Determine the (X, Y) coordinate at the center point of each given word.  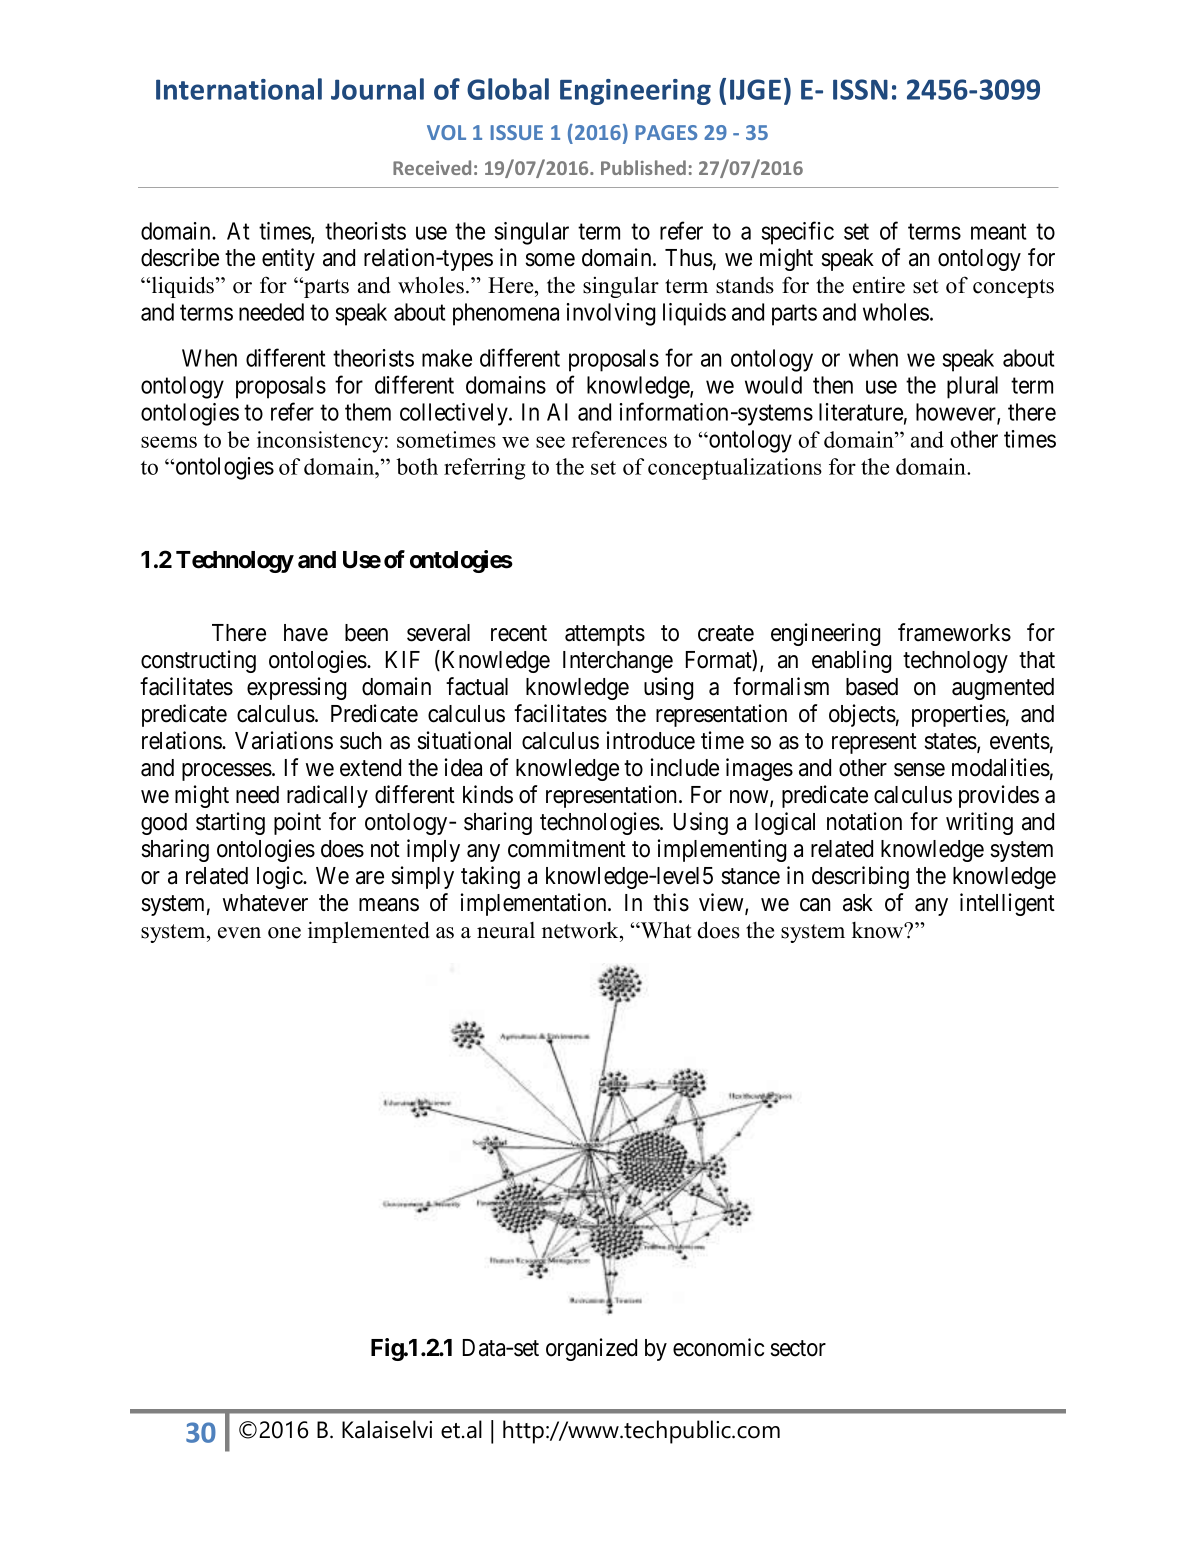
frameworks (954, 632)
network (581, 930)
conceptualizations (735, 469)
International (239, 89)
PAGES (666, 132)
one (284, 933)
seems (169, 442)
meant (999, 231)
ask (858, 903)
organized (591, 1349)
